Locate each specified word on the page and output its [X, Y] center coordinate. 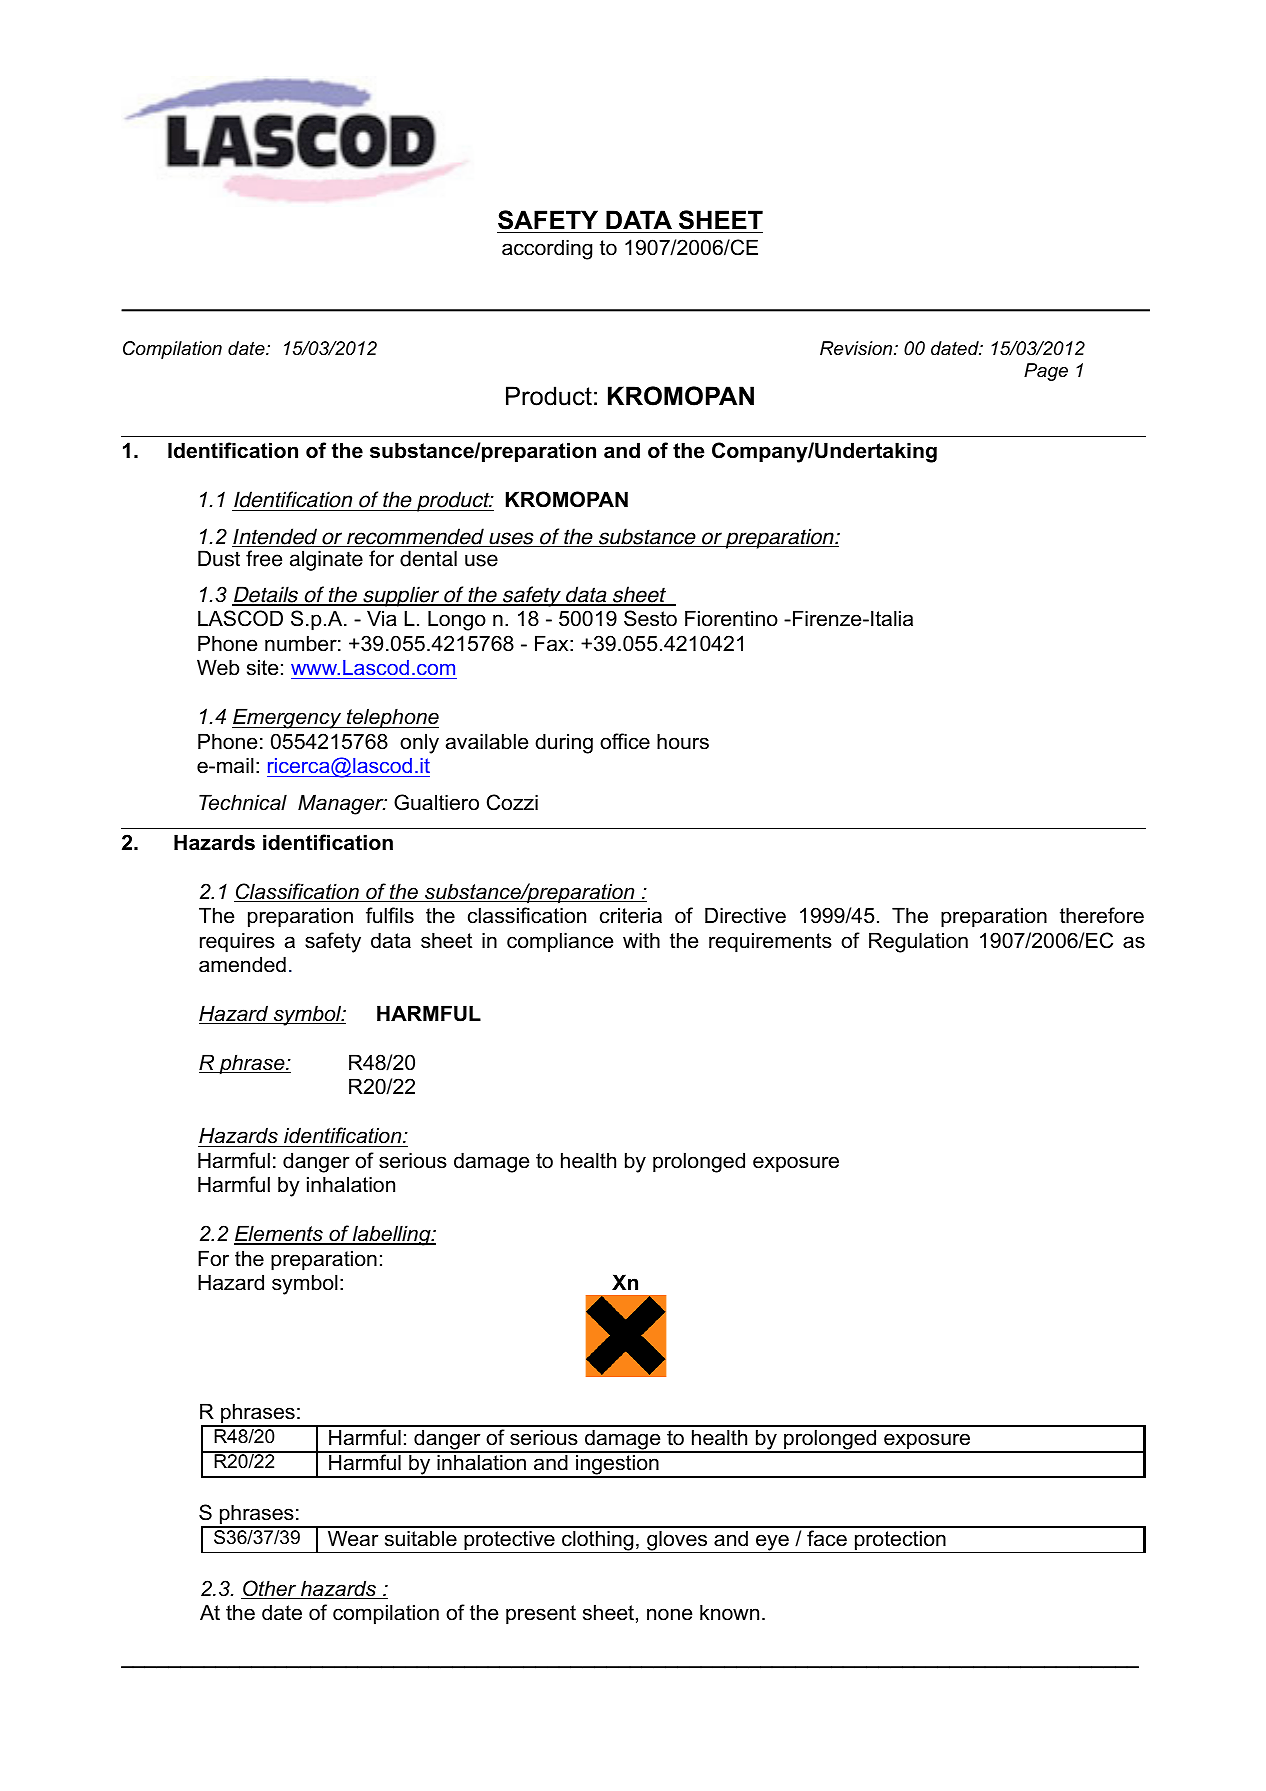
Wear [353, 1538]
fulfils [390, 915]
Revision [857, 348]
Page [1046, 372]
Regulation [918, 942]
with [641, 940]
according [547, 249]
